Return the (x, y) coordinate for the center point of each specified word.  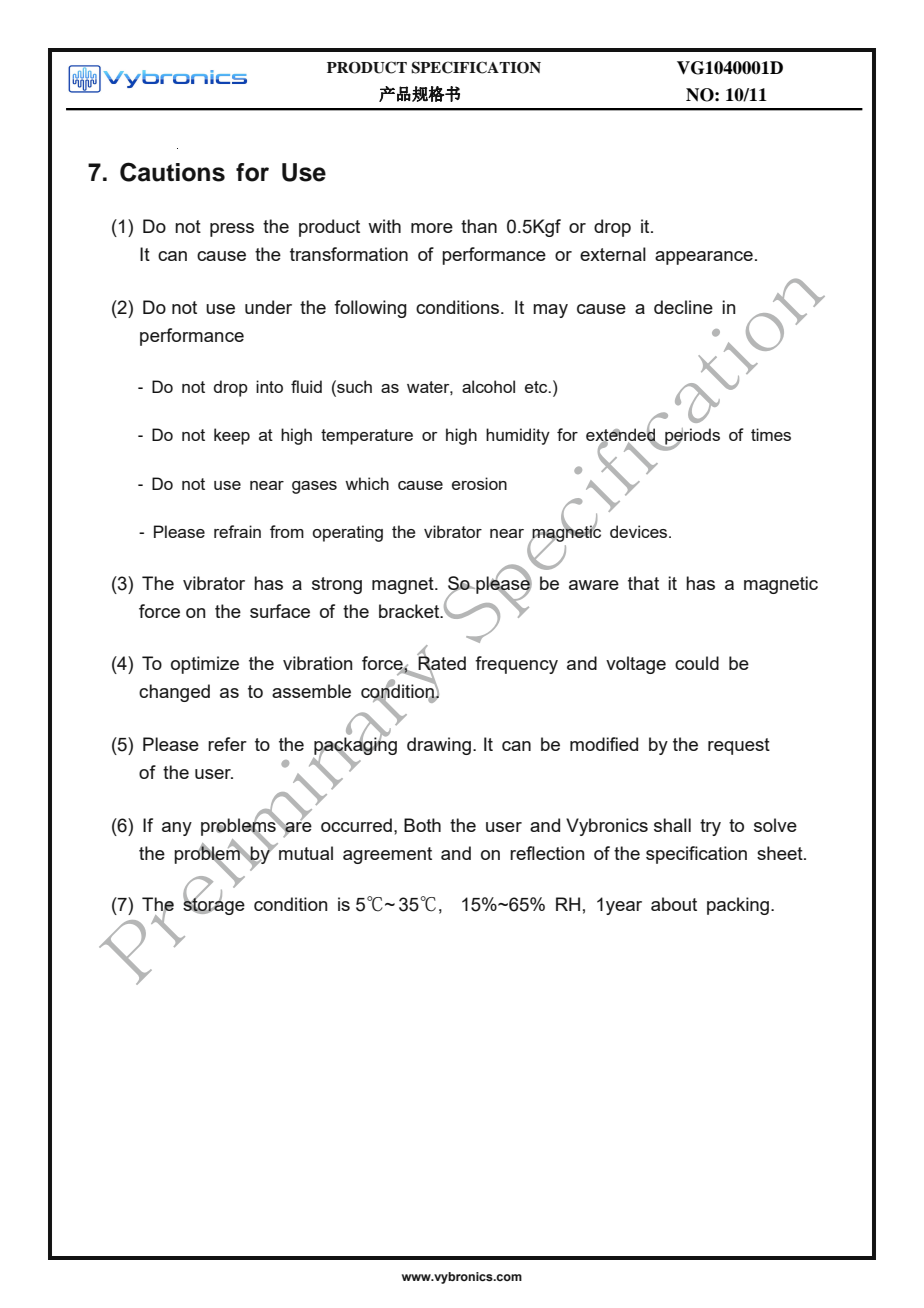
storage (214, 905)
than (479, 226)
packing (738, 906)
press (232, 230)
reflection (547, 853)
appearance (704, 258)
